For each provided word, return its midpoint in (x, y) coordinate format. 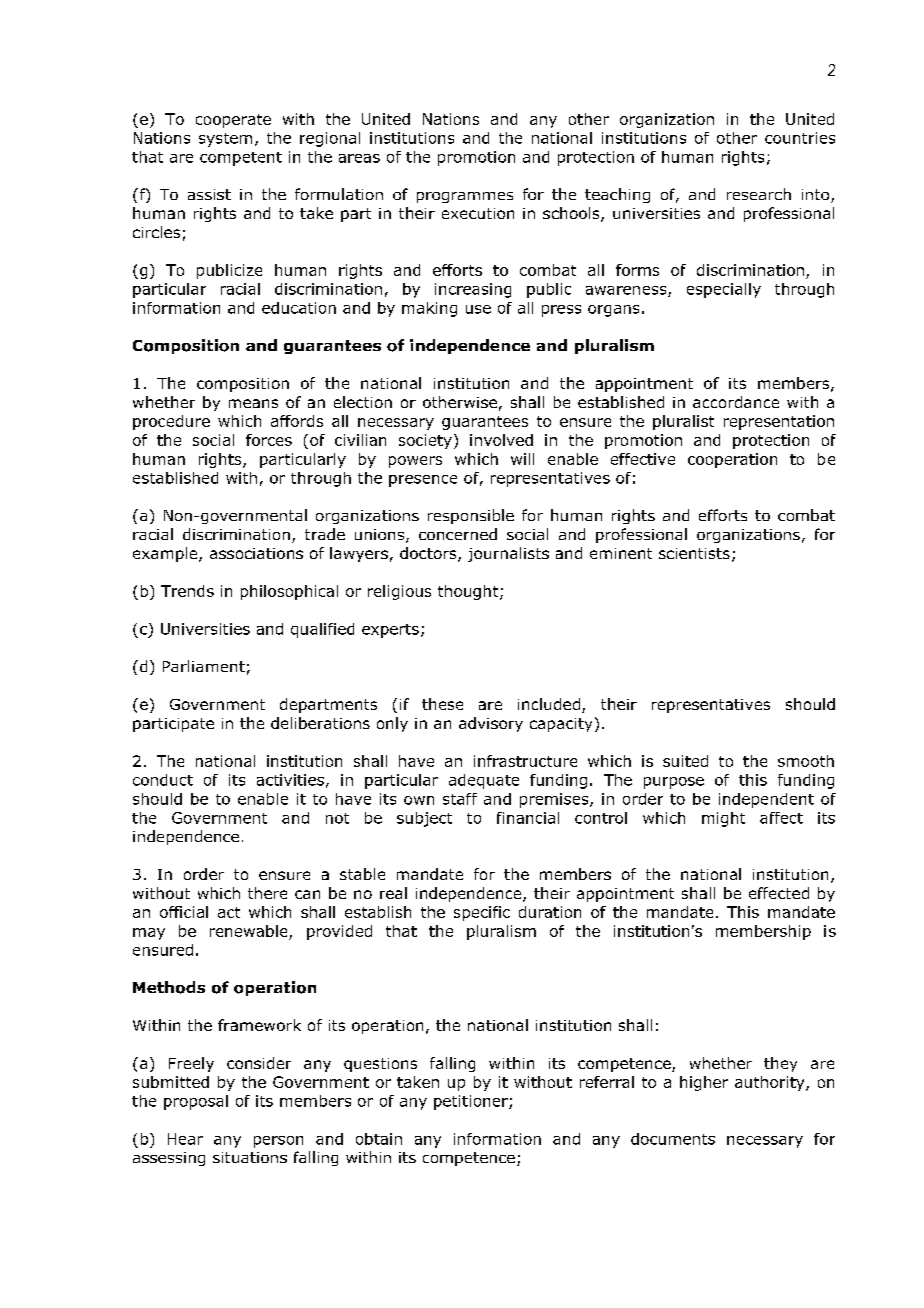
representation (779, 422)
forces (269, 440)
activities (290, 780)
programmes (465, 197)
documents (673, 1139)
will (522, 459)
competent (241, 159)
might (723, 819)
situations (250, 1157)
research (759, 194)
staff (460, 799)
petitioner (472, 1102)
